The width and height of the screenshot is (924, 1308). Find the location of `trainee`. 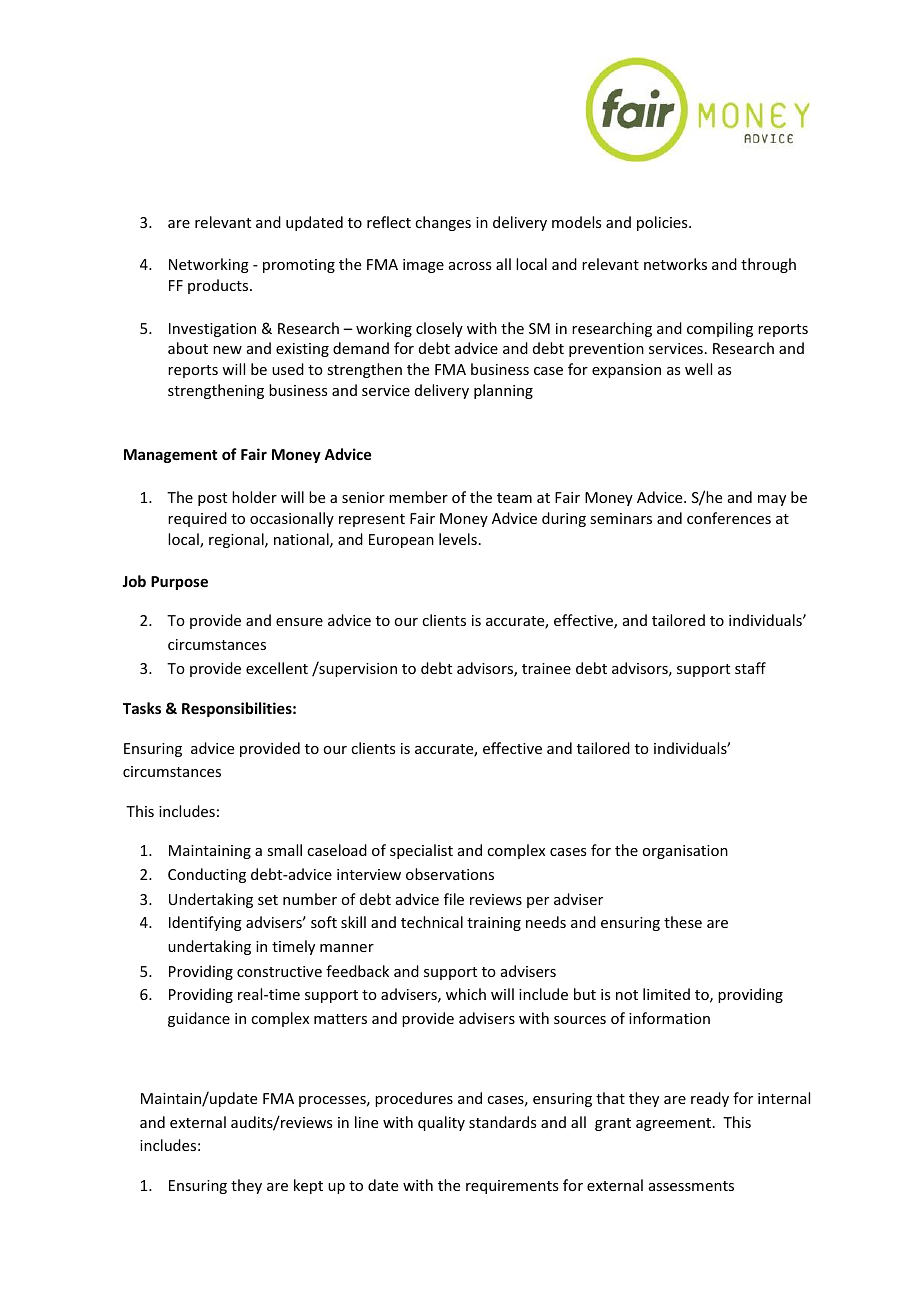

trainee is located at coordinates (546, 668).
